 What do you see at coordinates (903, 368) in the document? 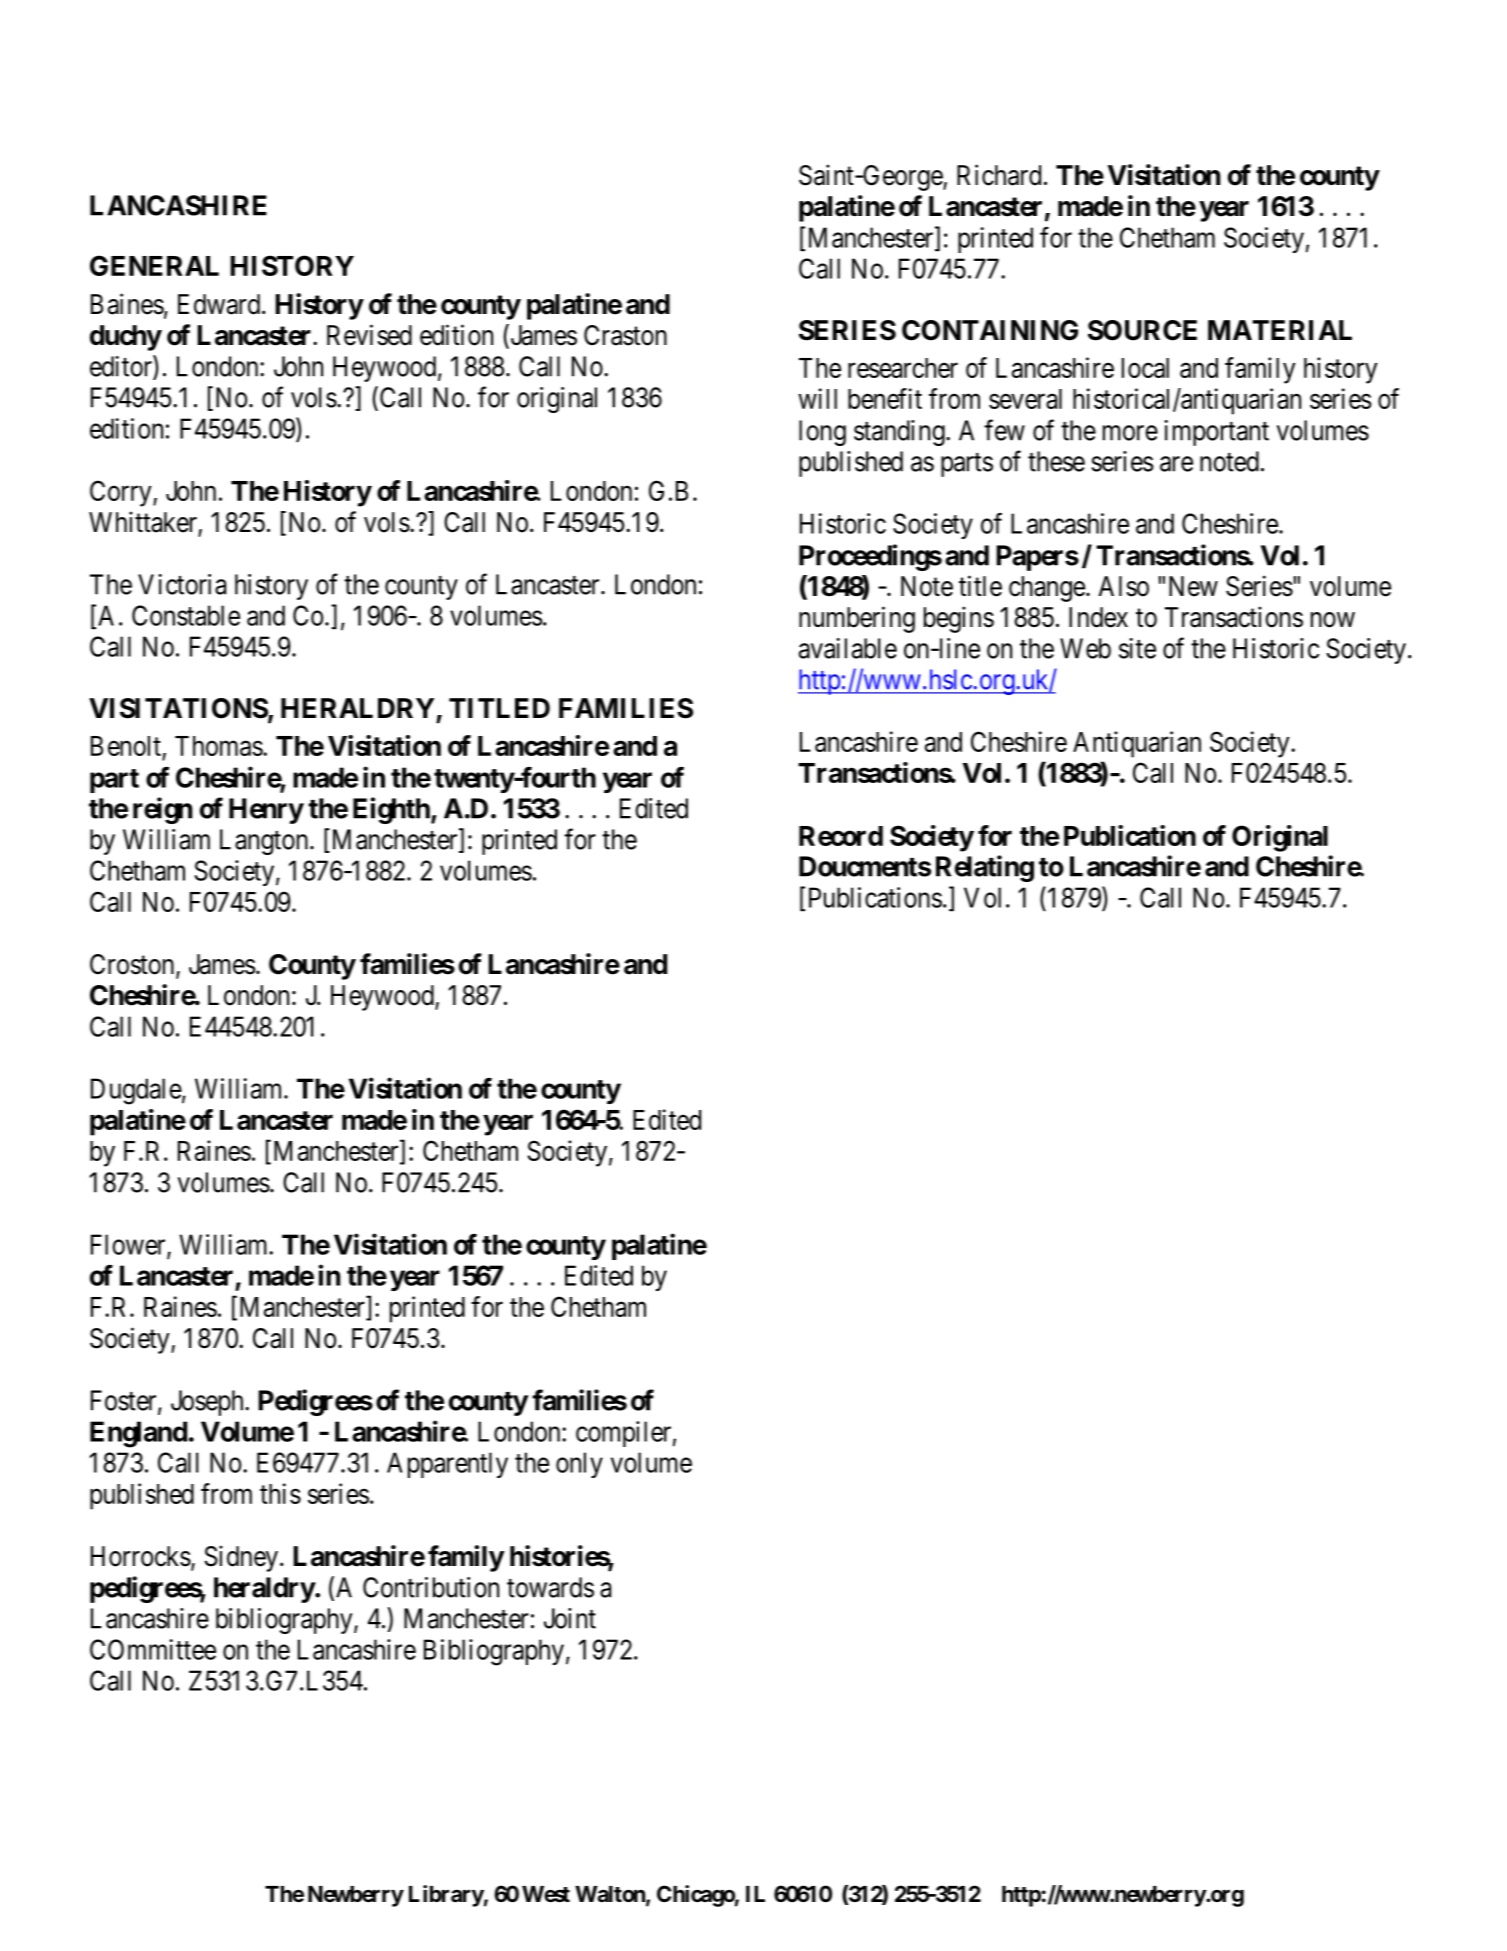
I see `researcher` at bounding box center [903, 368].
